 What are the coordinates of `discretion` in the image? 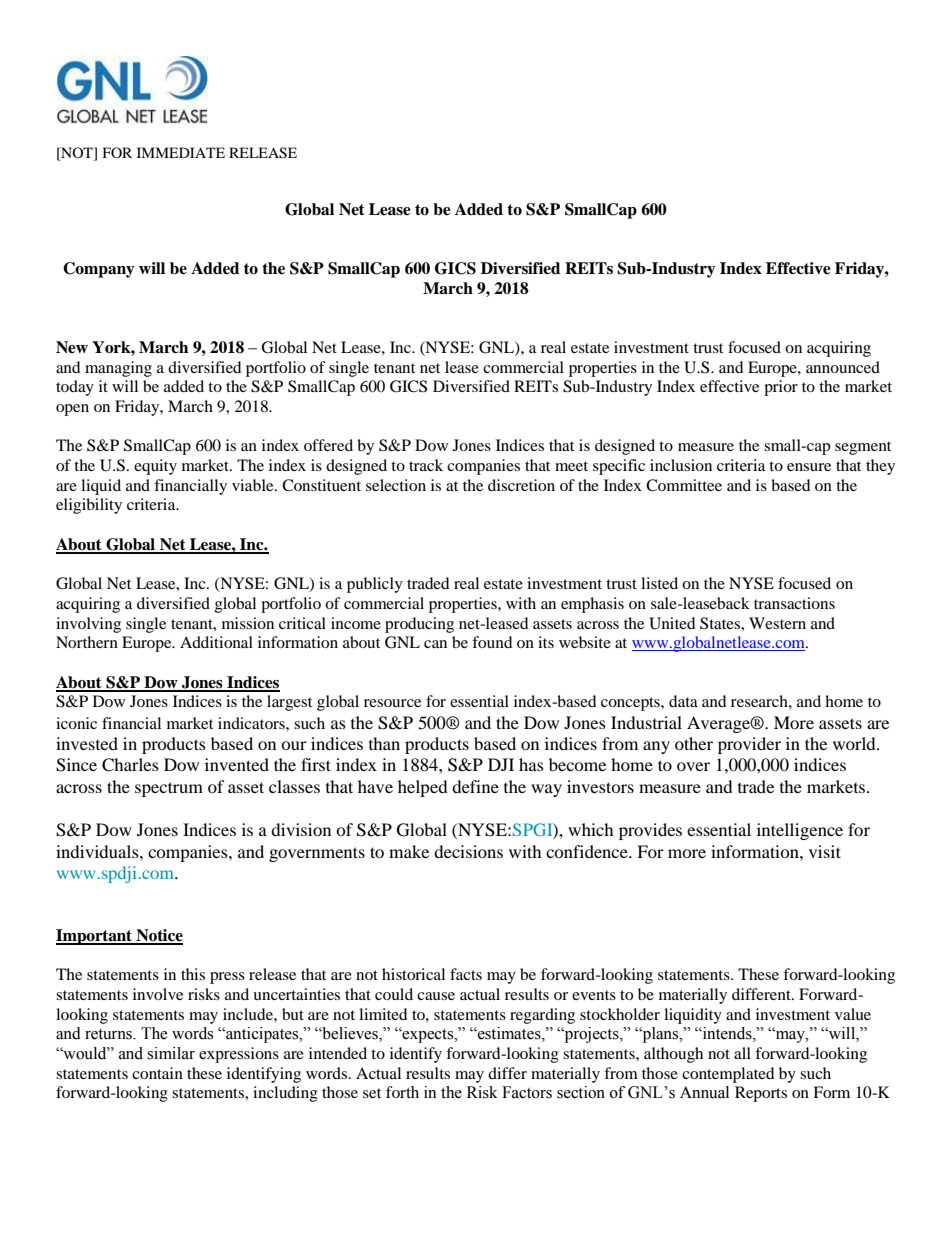 It's located at (521, 485).
